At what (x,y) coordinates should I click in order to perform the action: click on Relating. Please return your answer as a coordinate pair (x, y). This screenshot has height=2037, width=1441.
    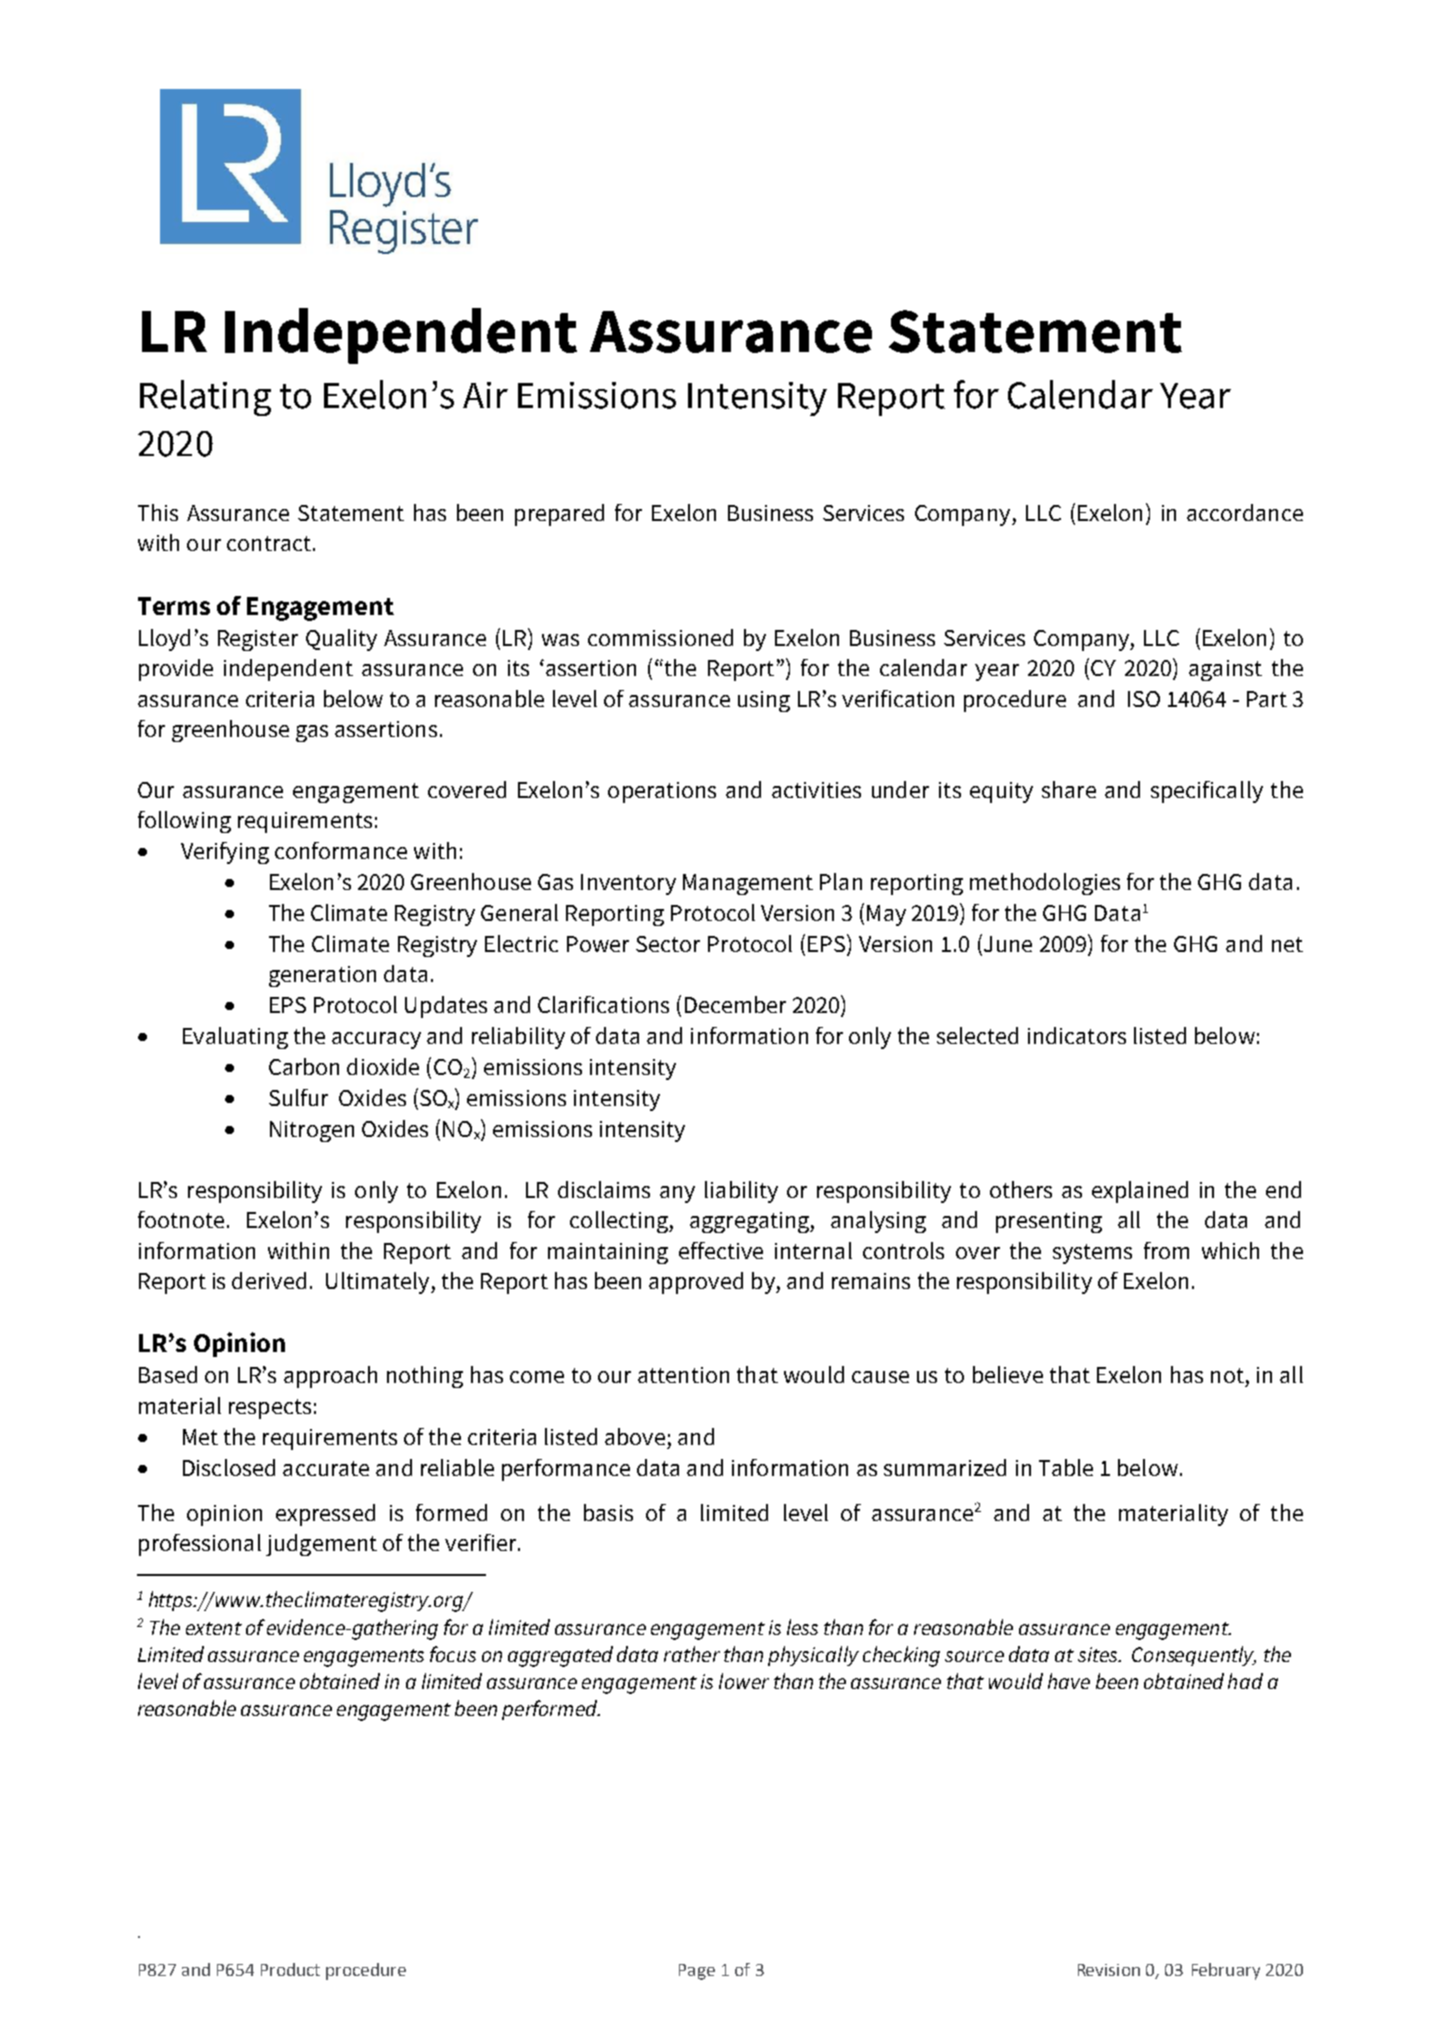
    Looking at the image, I should click on (205, 398).
